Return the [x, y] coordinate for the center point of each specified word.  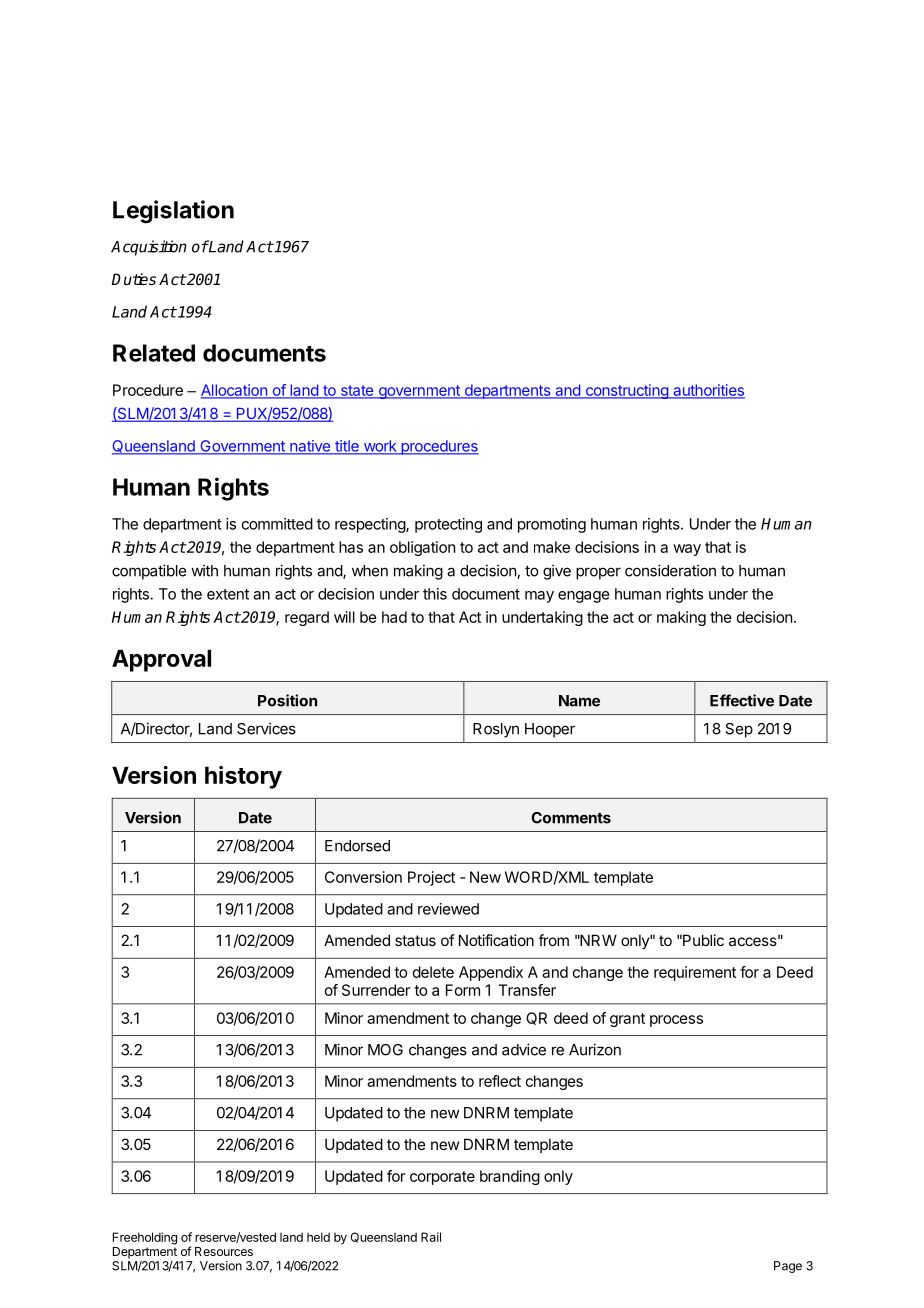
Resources [224, 1251]
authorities [708, 391]
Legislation [173, 212]
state [357, 391]
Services [266, 728]
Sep [739, 730]
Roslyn [496, 730]
